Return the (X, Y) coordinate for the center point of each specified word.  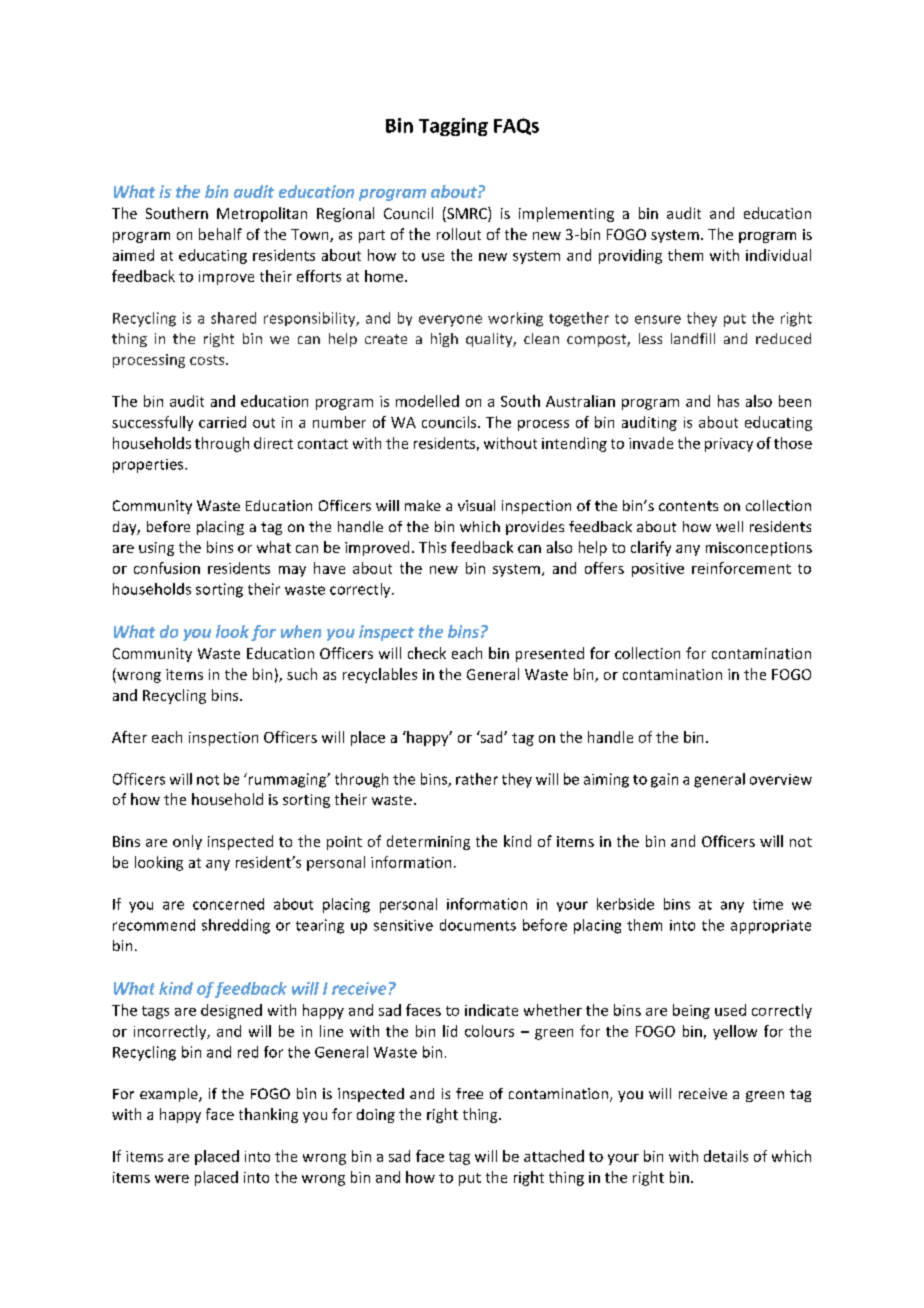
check (427, 653)
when (301, 631)
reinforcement (741, 568)
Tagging (453, 127)
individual (778, 255)
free (469, 1093)
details (726, 1156)
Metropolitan (262, 214)
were (172, 1179)
